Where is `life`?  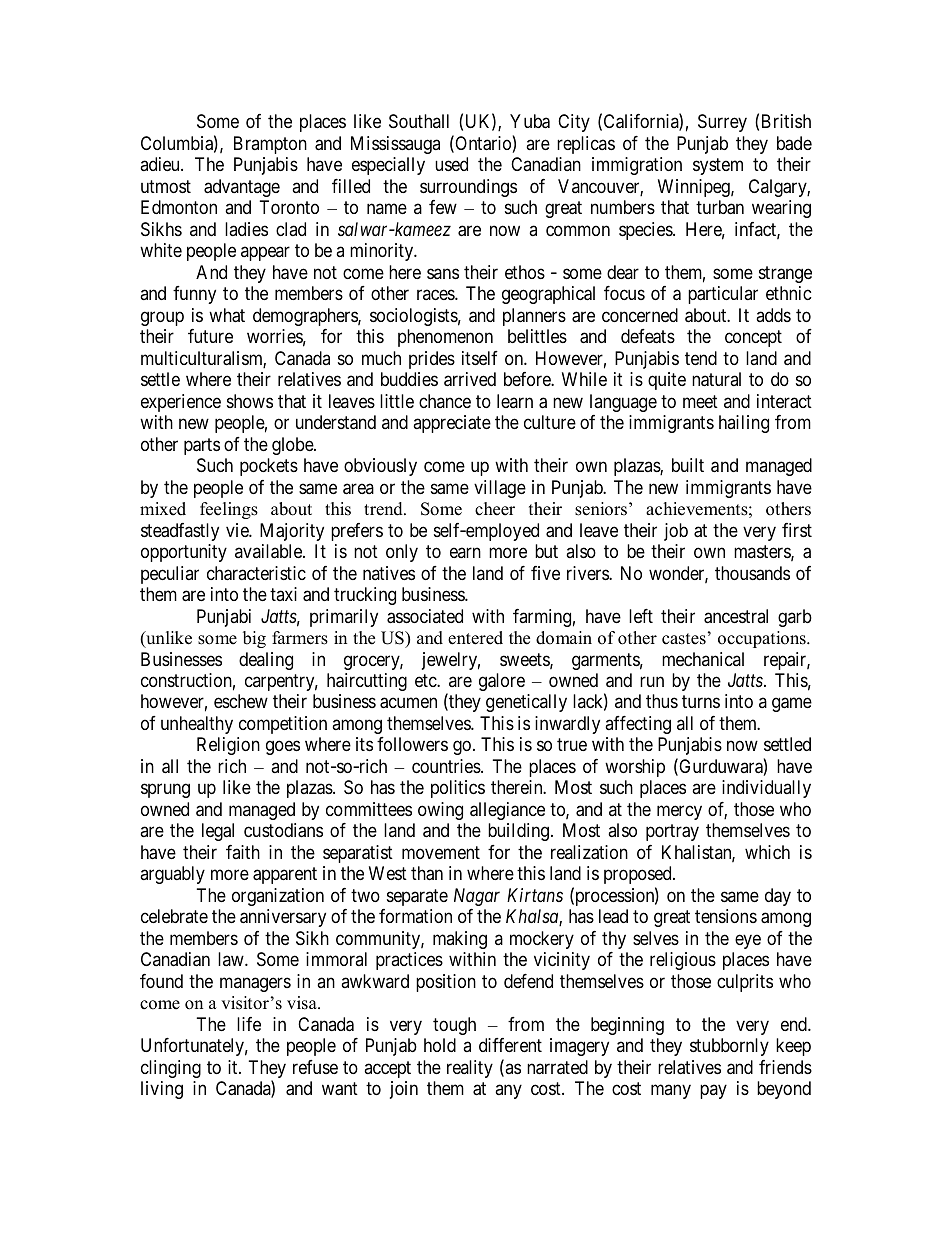
life is located at coordinates (249, 1024).
